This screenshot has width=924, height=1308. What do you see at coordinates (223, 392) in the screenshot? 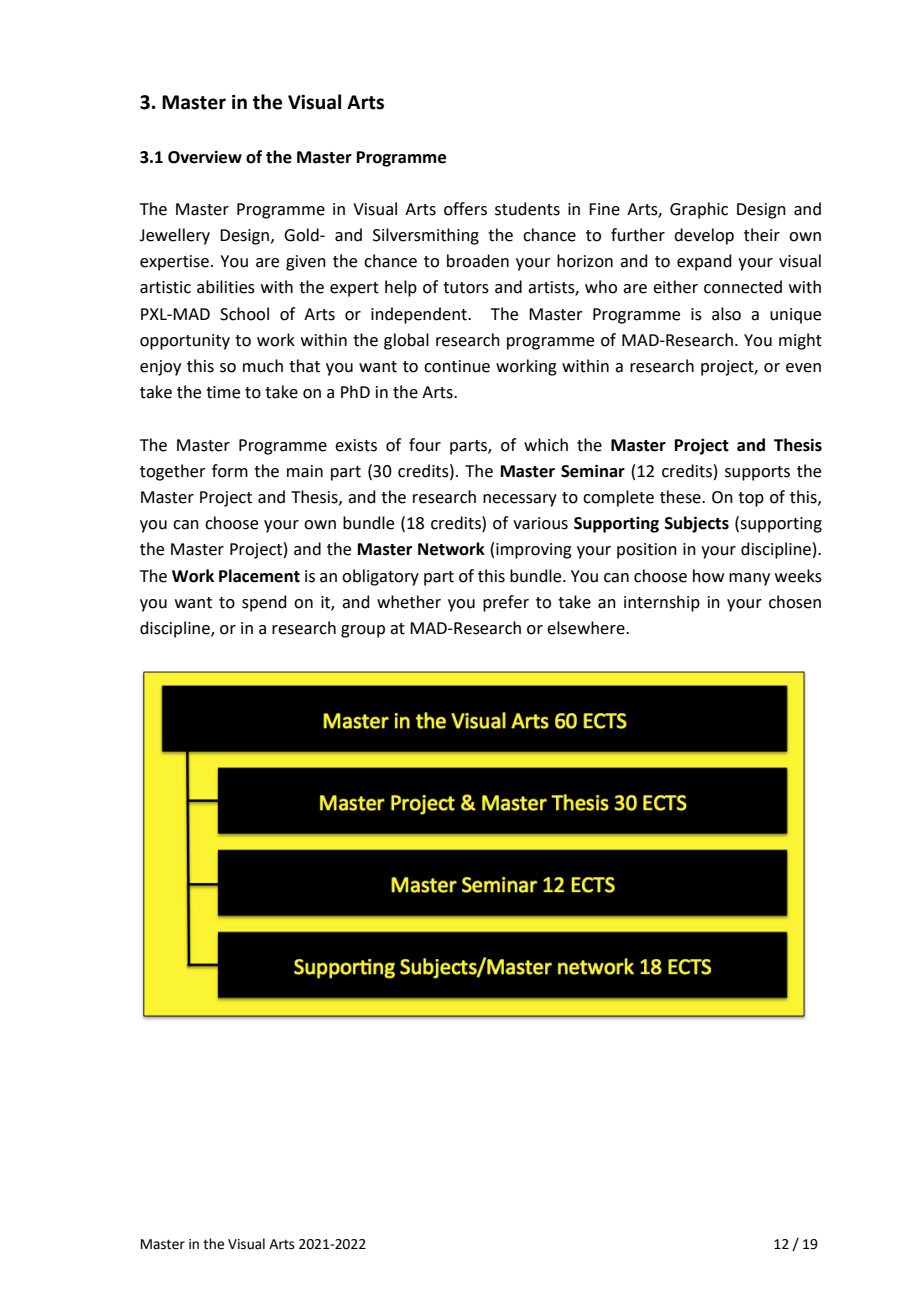
I see `time` at bounding box center [223, 392].
